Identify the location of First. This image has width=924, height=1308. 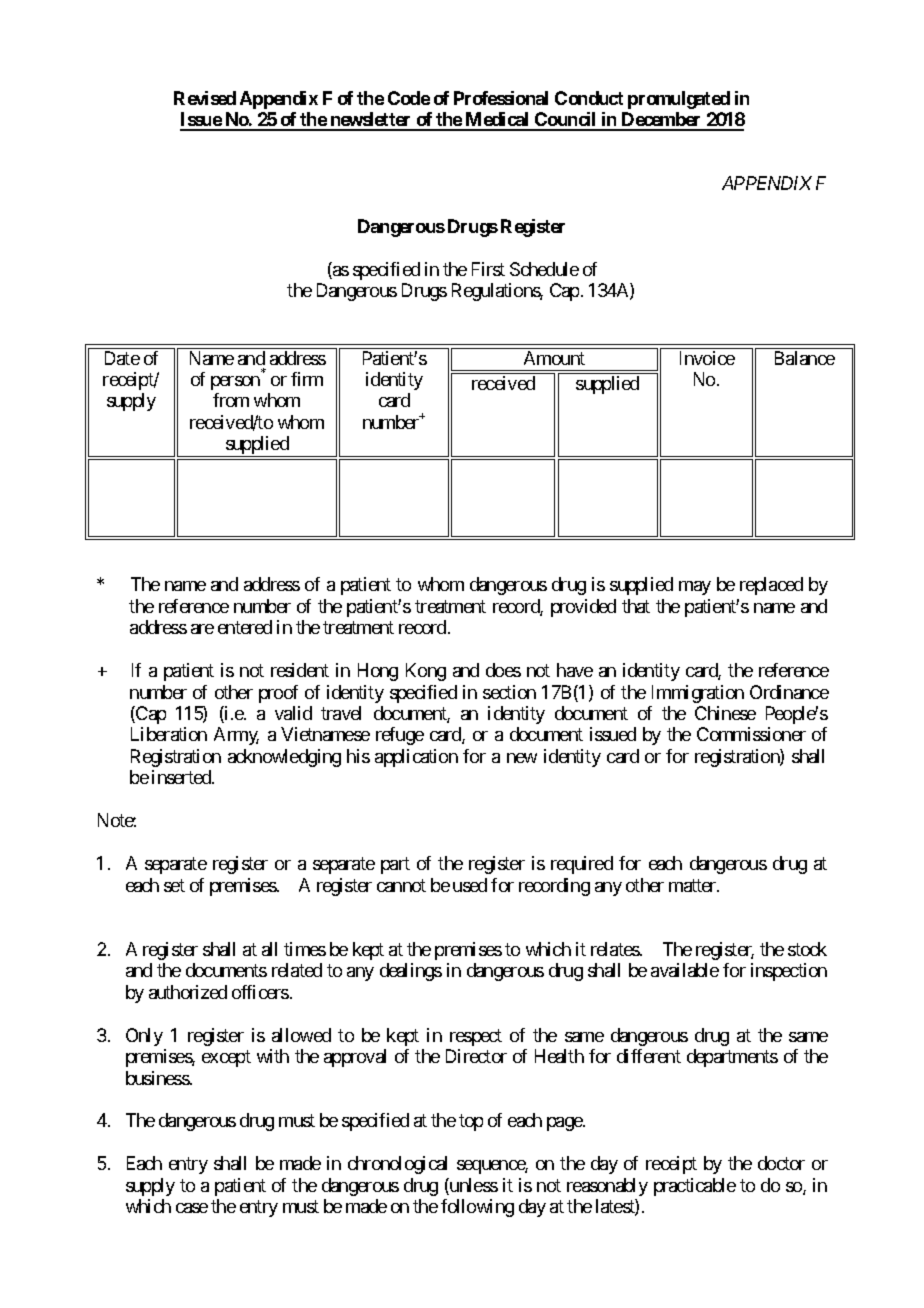
(488, 269).
